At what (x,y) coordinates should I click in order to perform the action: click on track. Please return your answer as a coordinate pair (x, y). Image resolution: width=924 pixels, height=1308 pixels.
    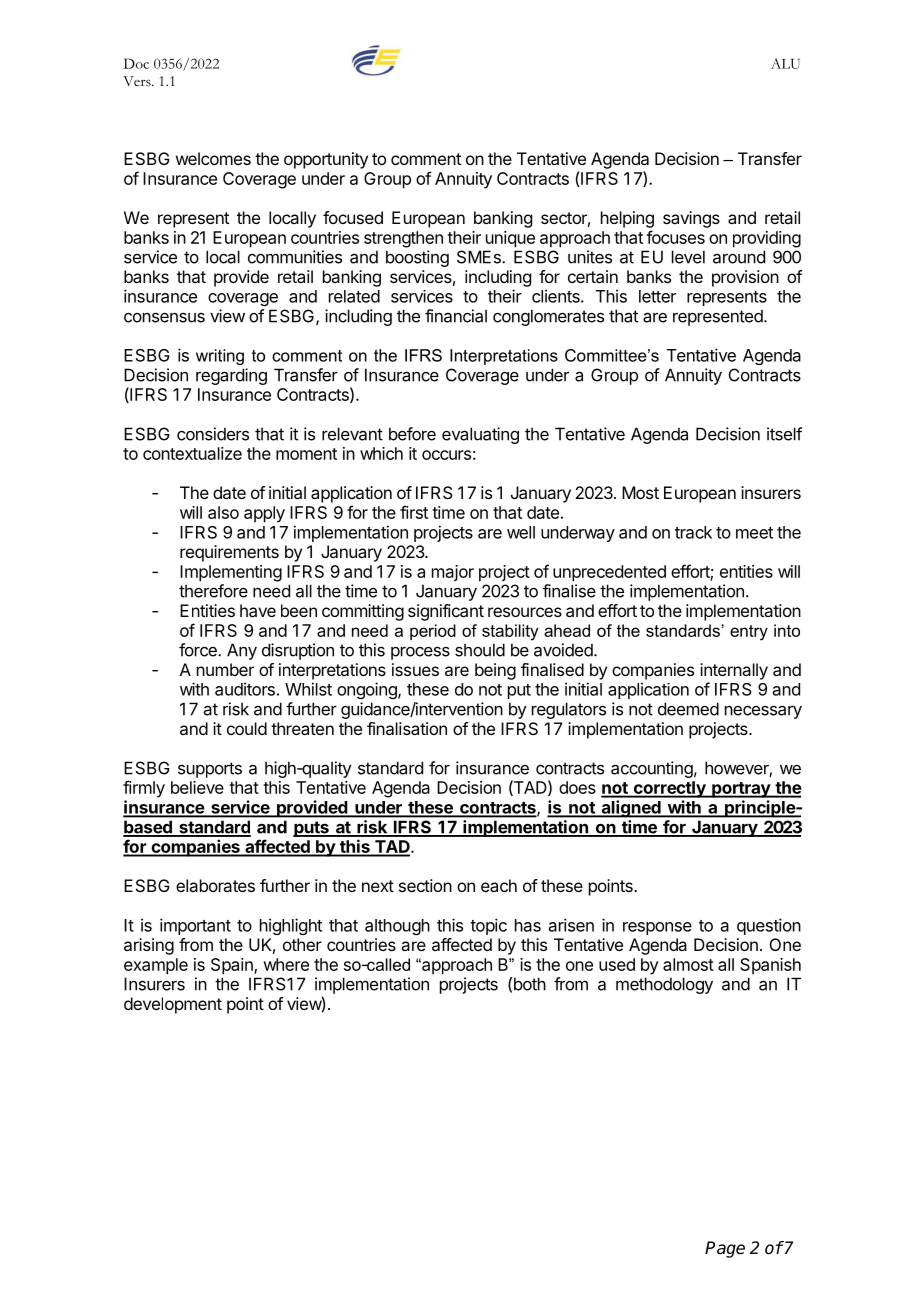
    Looking at the image, I should click on (693, 532).
